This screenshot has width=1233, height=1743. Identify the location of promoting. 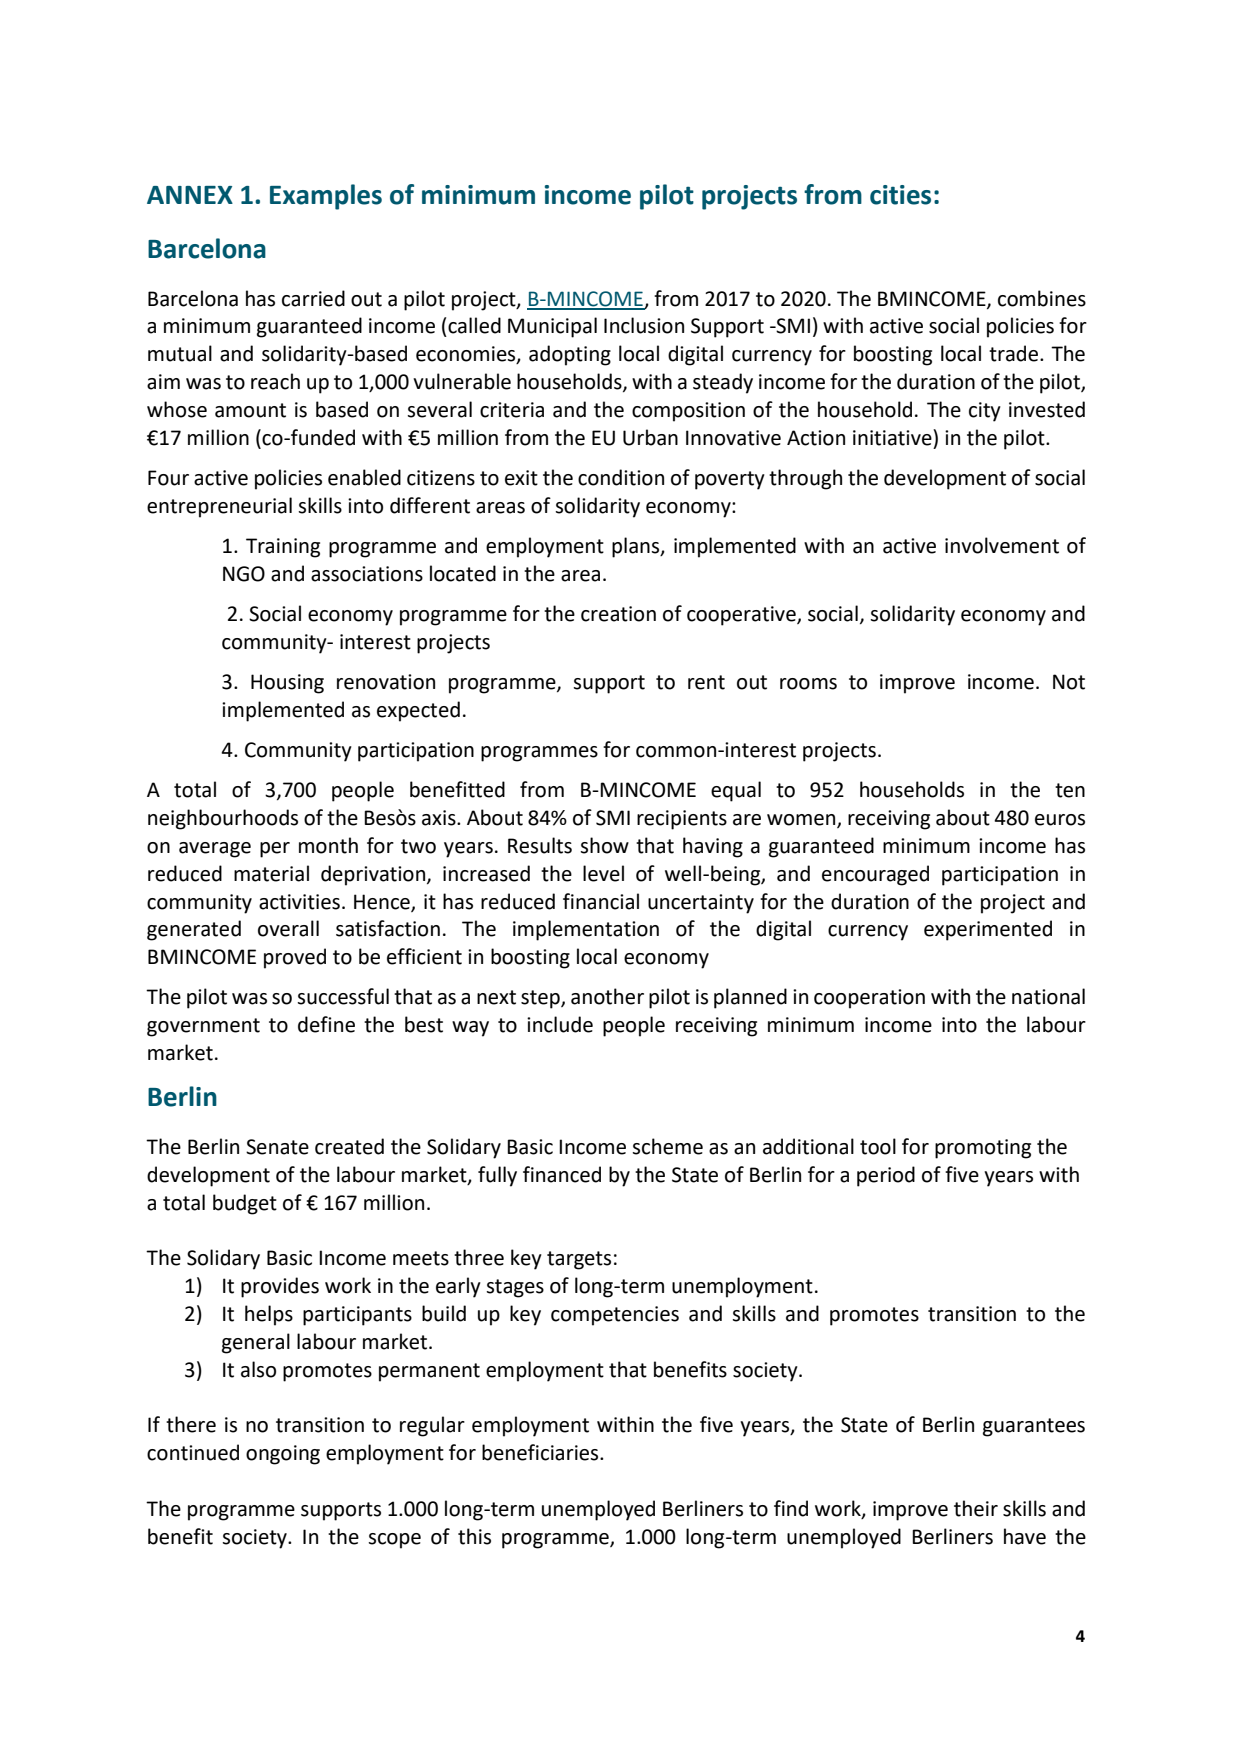
(983, 1149).
